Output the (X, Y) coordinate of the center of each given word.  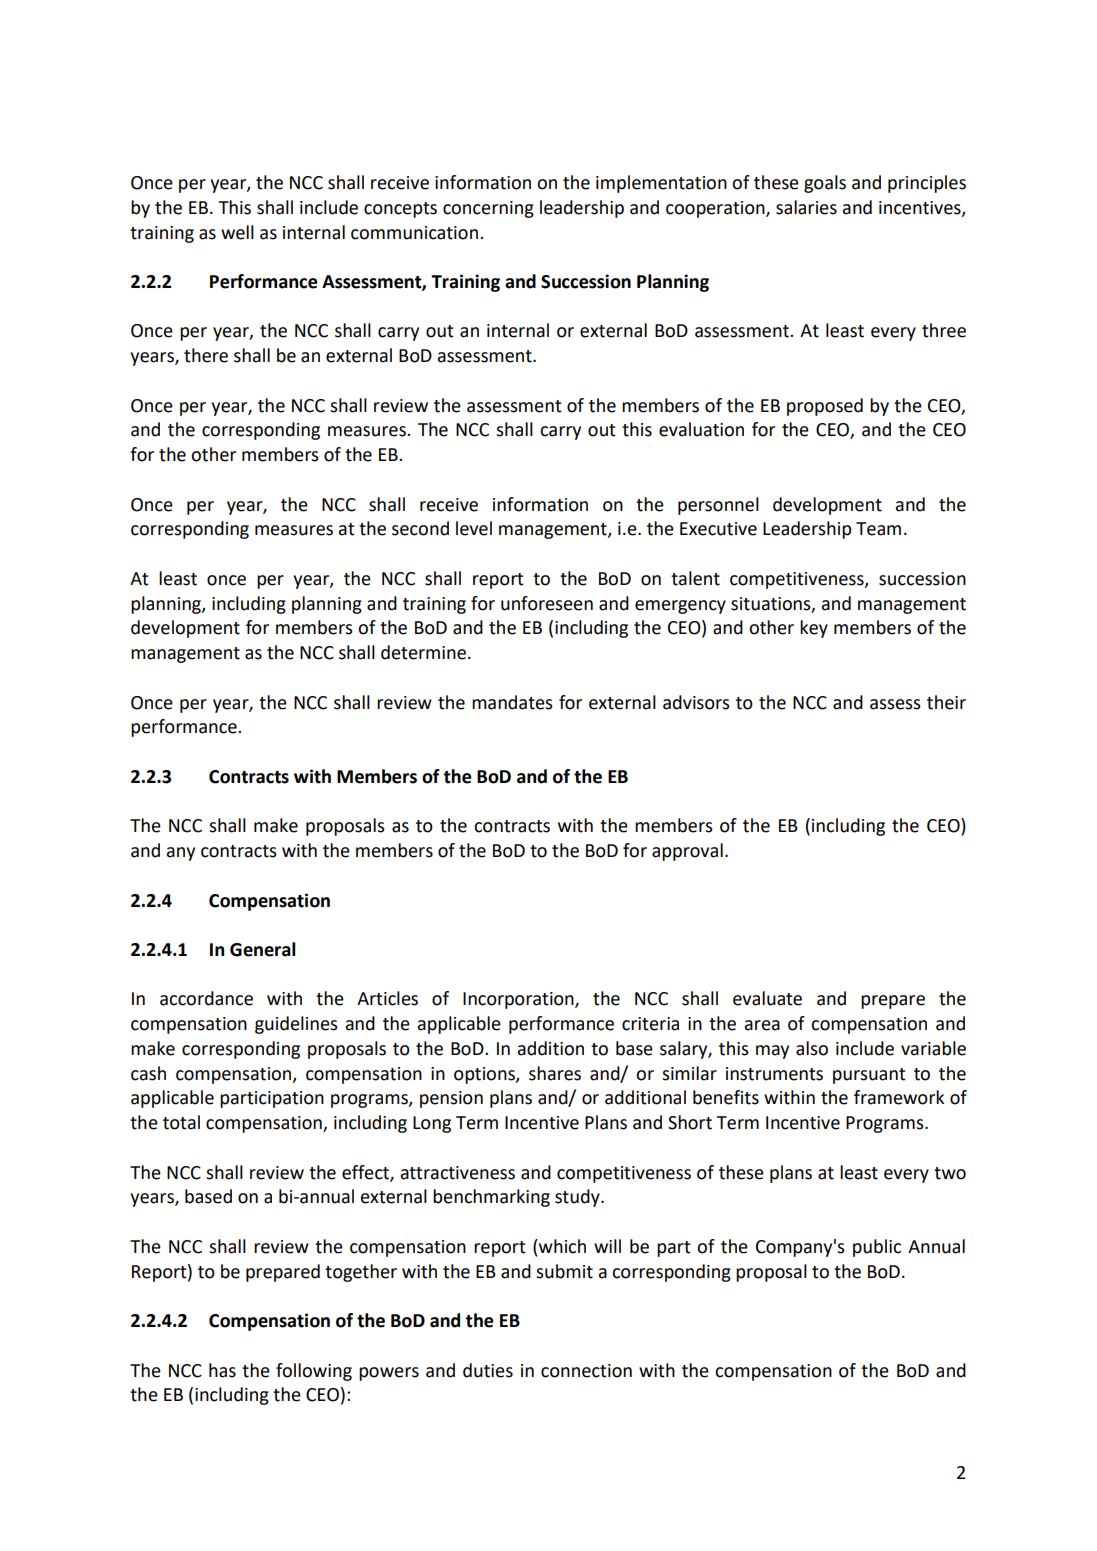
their (946, 702)
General (263, 949)
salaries (806, 207)
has (222, 1370)
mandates (512, 702)
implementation (661, 184)
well (237, 232)
